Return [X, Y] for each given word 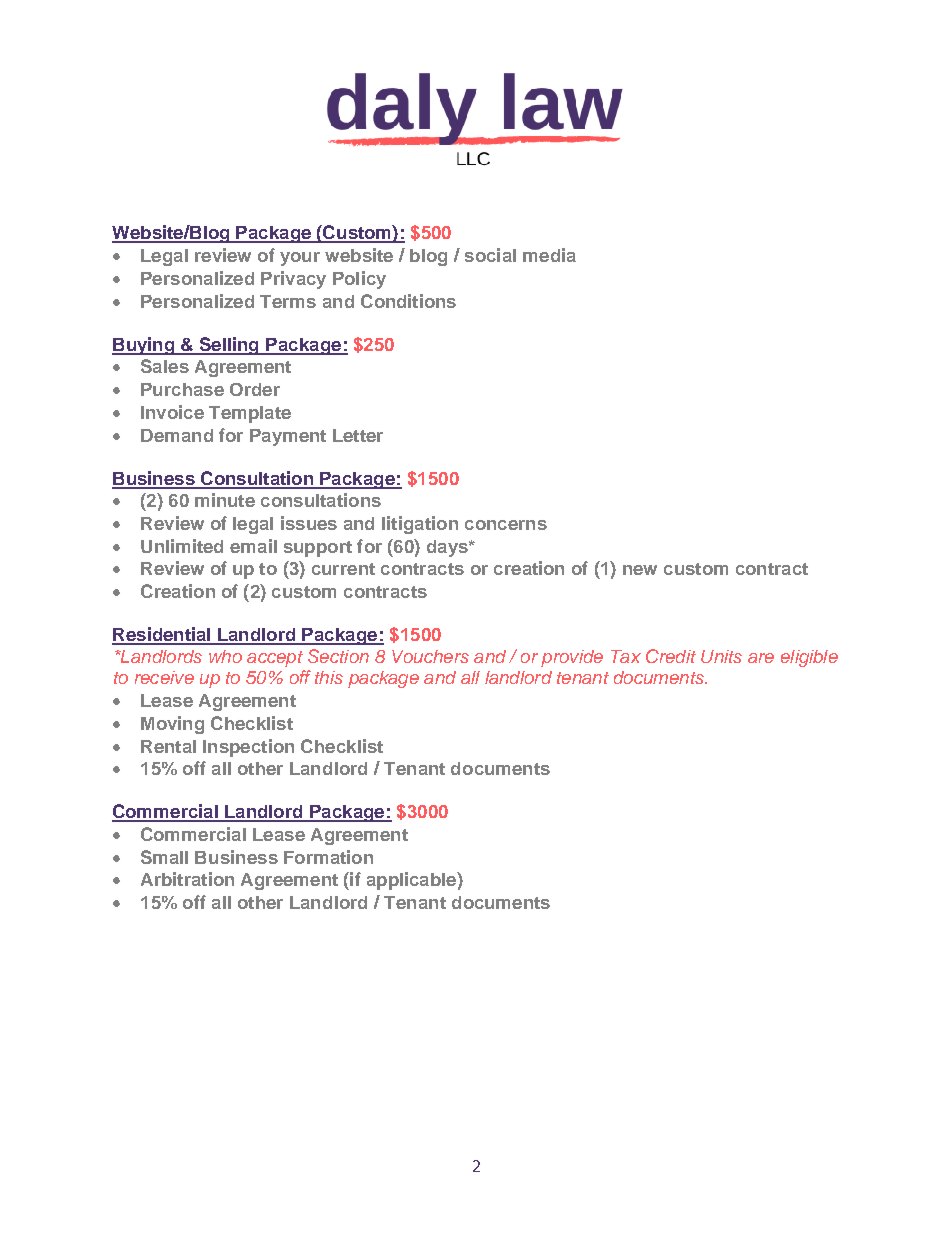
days [448, 548]
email [253, 546]
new [640, 570]
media [549, 255]
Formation [328, 857]
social [490, 255]
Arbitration [187, 879]
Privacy [293, 280]
